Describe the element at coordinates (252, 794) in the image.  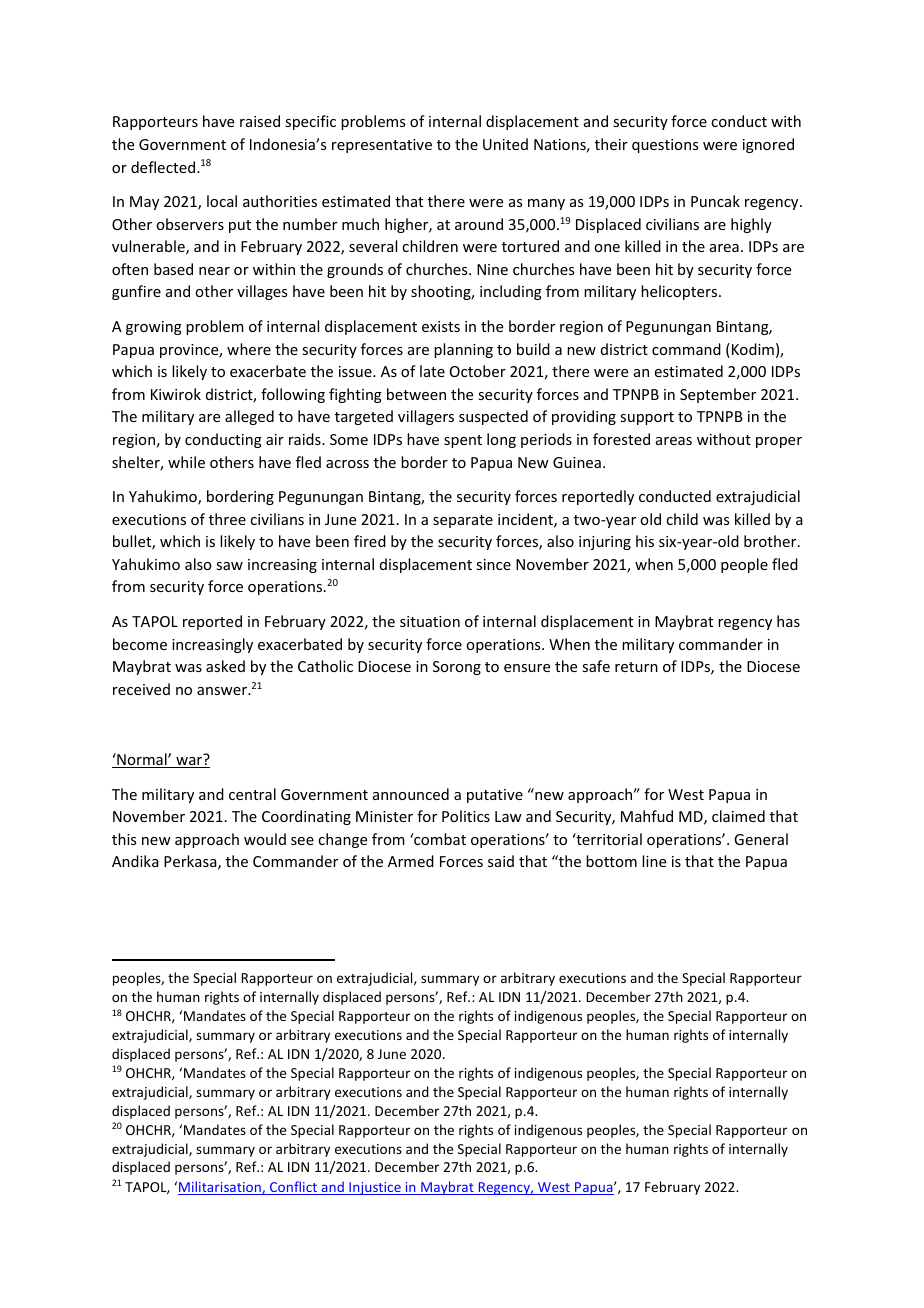
I see `central` at that location.
